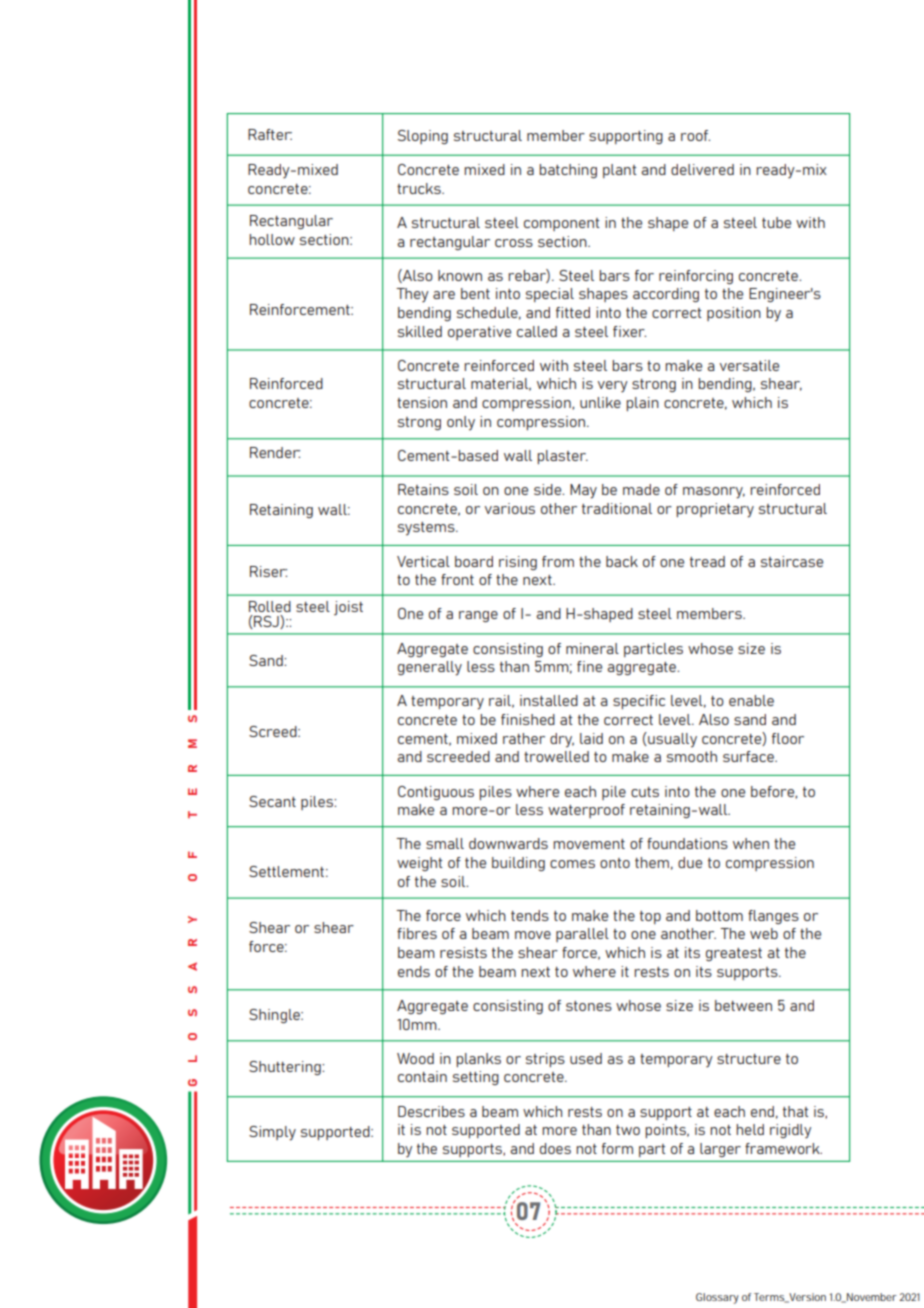 This page has width=924, height=1308. What do you see at coordinates (270, 134) in the page?
I see `Rafter` at bounding box center [270, 134].
